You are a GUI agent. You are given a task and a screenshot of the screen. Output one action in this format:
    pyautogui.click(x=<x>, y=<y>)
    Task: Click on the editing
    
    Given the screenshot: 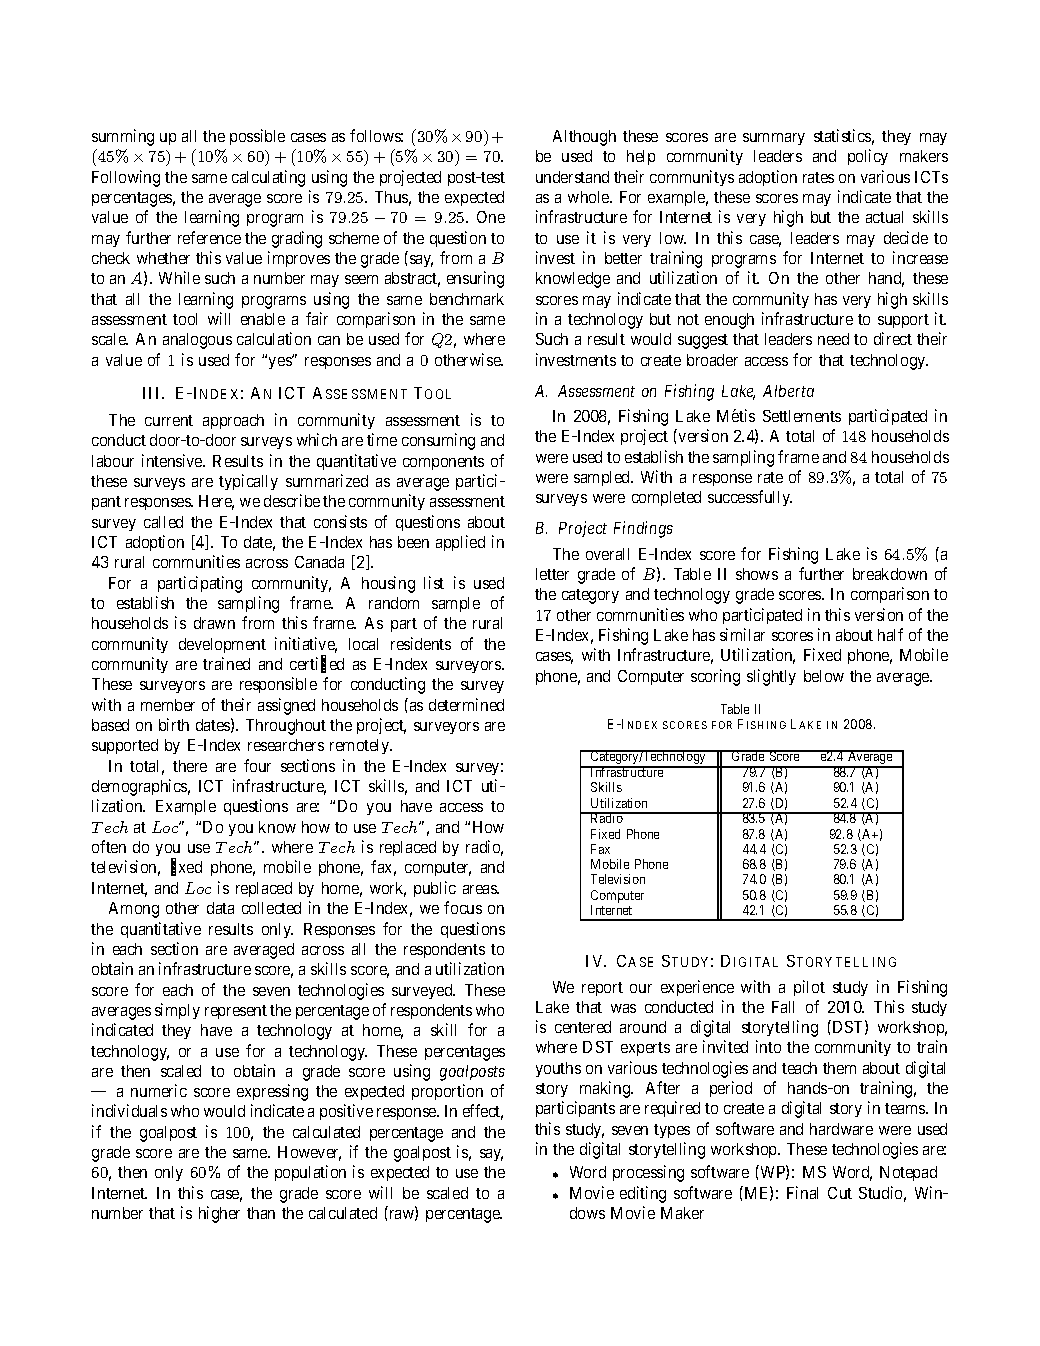 What is the action you would take?
    pyautogui.click(x=643, y=1194)
